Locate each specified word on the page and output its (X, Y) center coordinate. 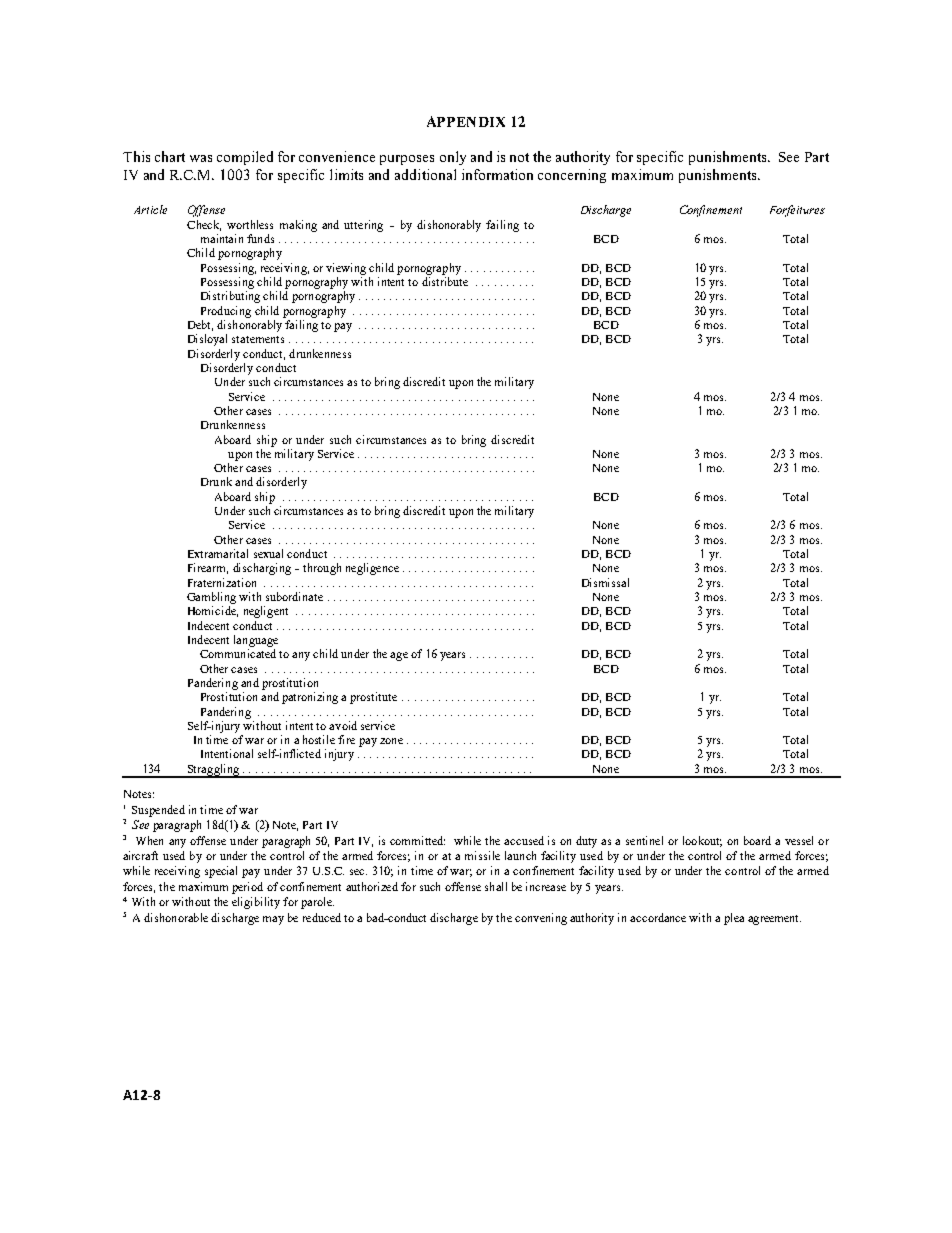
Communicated (238, 653)
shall (496, 886)
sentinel (644, 840)
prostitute (373, 698)
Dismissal (605, 582)
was (201, 158)
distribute (445, 281)
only (453, 158)
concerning (572, 176)
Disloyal (207, 340)
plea (734, 919)
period (247, 888)
